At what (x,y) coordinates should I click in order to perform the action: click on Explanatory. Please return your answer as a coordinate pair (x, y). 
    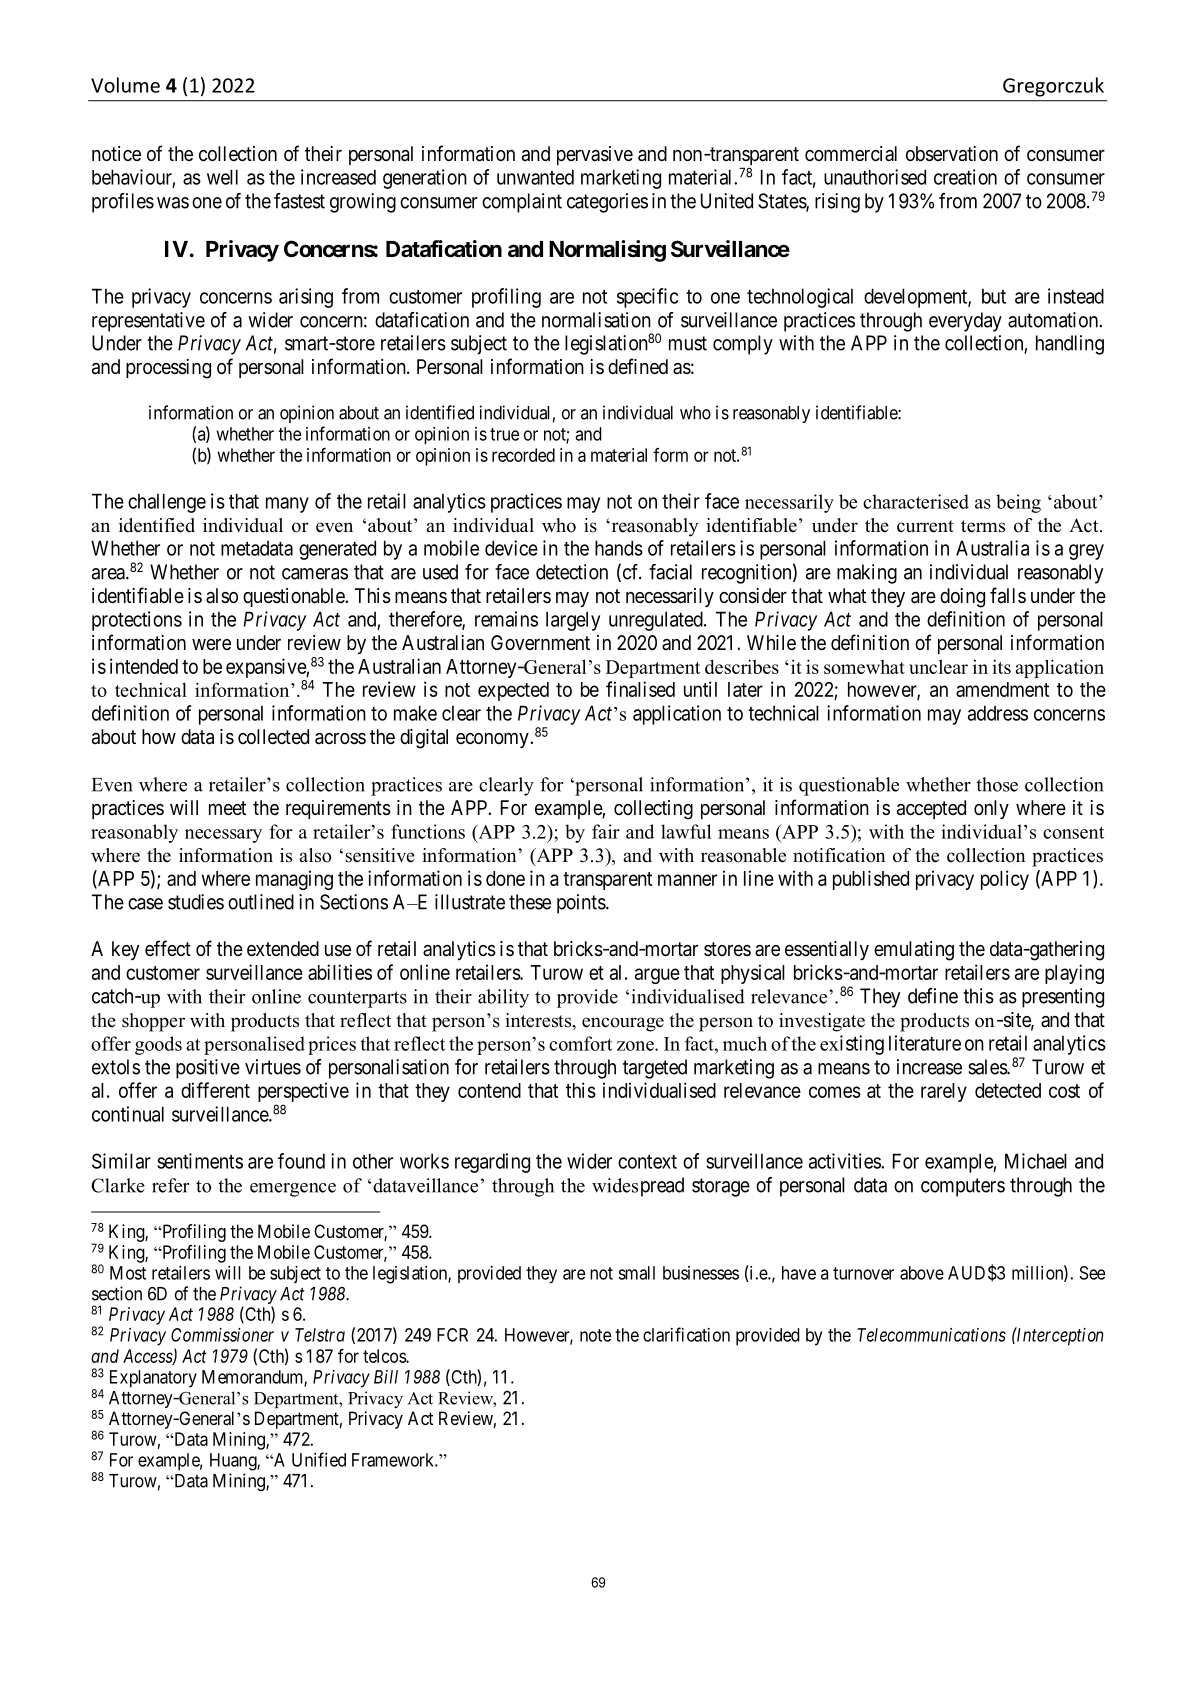
    Looking at the image, I should click on (153, 1379).
